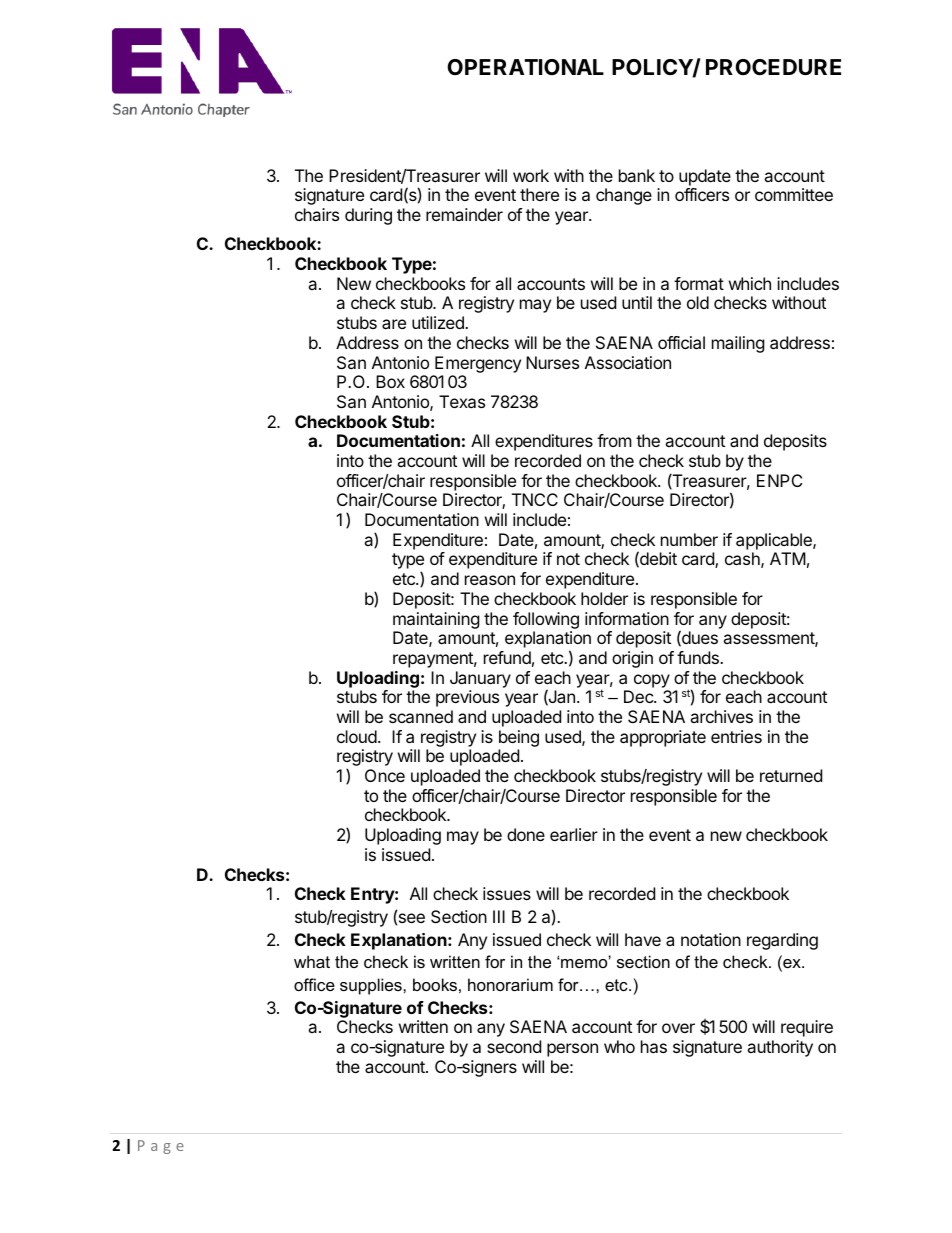  I want to click on are, so click(394, 324).
